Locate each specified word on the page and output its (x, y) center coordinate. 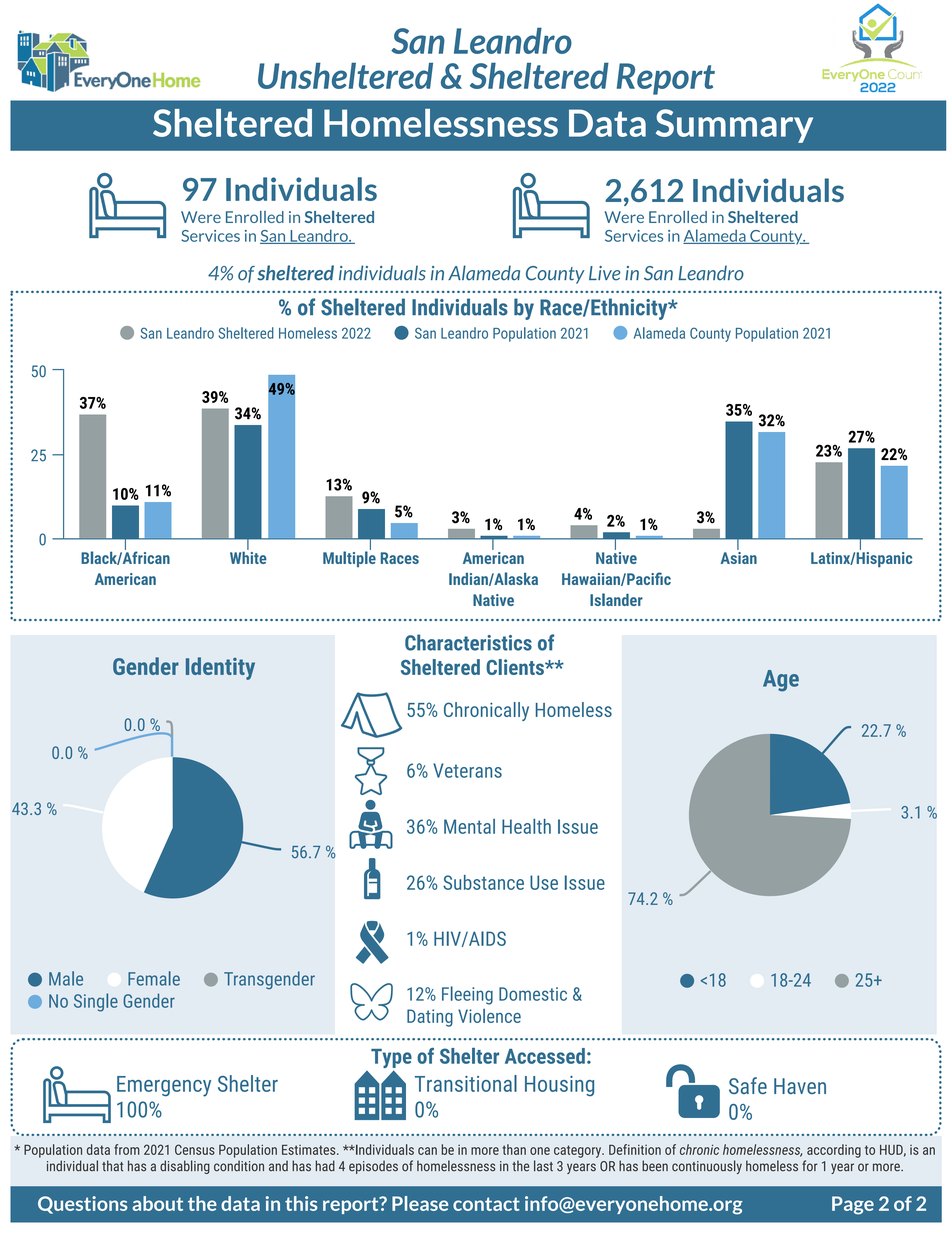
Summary (734, 126)
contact (486, 1204)
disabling (185, 1167)
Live (605, 273)
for (810, 1166)
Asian (738, 556)
